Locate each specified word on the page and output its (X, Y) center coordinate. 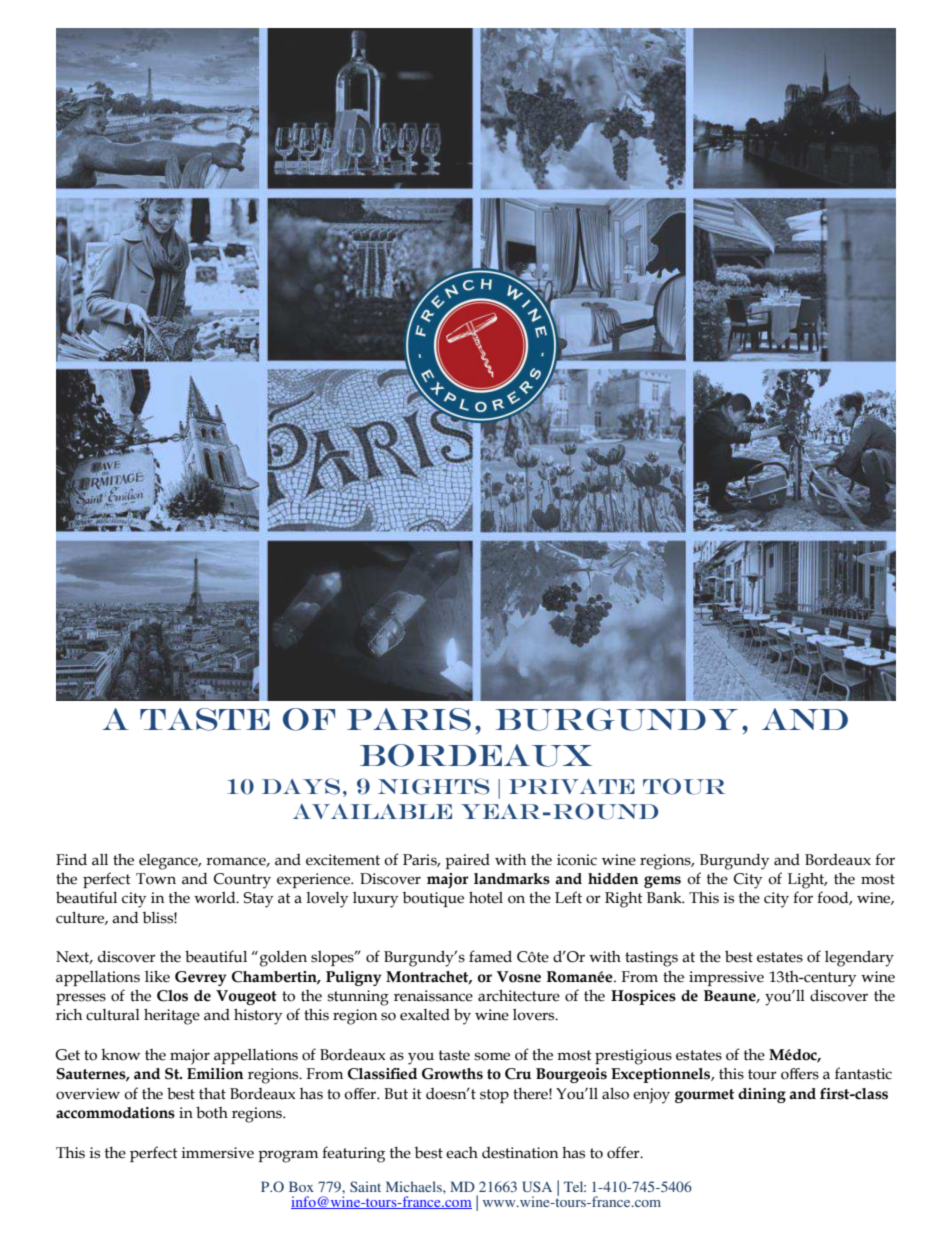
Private (572, 786)
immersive (218, 1153)
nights (434, 786)
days (301, 786)
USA (537, 1186)
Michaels (415, 1186)
